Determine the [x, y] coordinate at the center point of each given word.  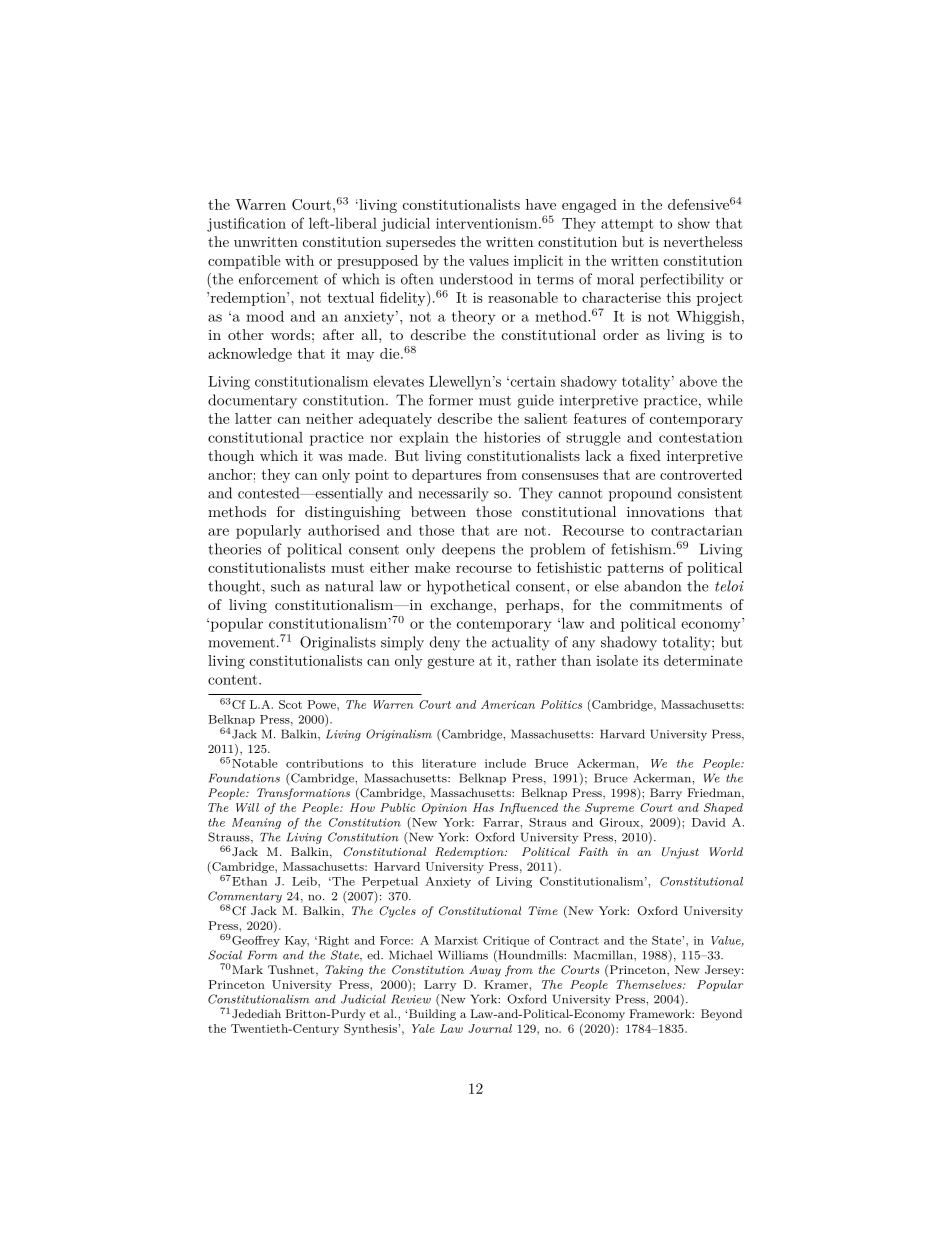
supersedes [421, 243]
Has [483, 807]
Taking [344, 971]
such [285, 586]
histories [512, 437]
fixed [645, 455]
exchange [461, 606]
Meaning [256, 823]
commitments [676, 605]
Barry [666, 794]
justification [246, 224]
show [694, 223]
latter [253, 418]
